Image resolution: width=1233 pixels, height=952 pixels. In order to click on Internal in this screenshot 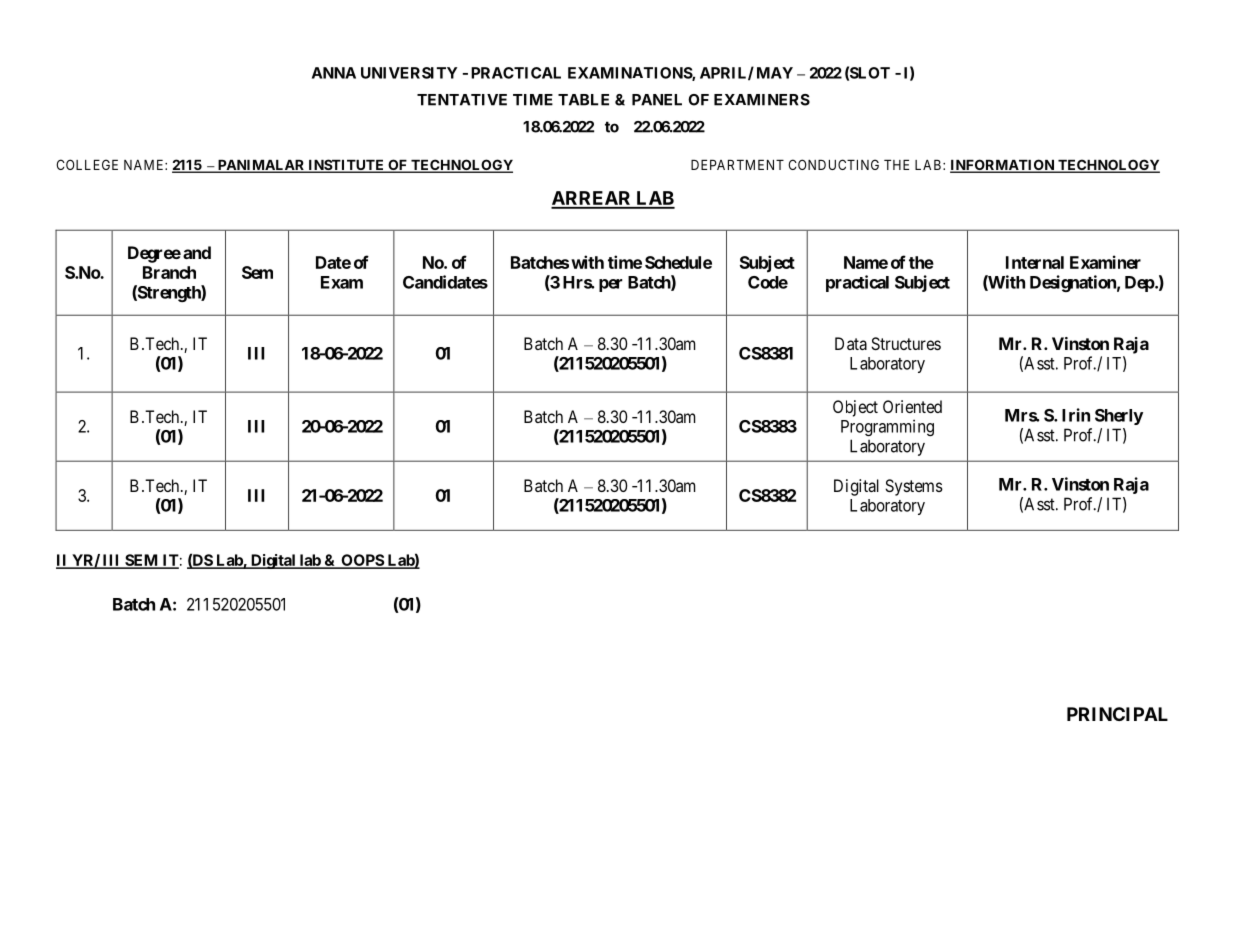, I will do `click(1035, 262)`.
